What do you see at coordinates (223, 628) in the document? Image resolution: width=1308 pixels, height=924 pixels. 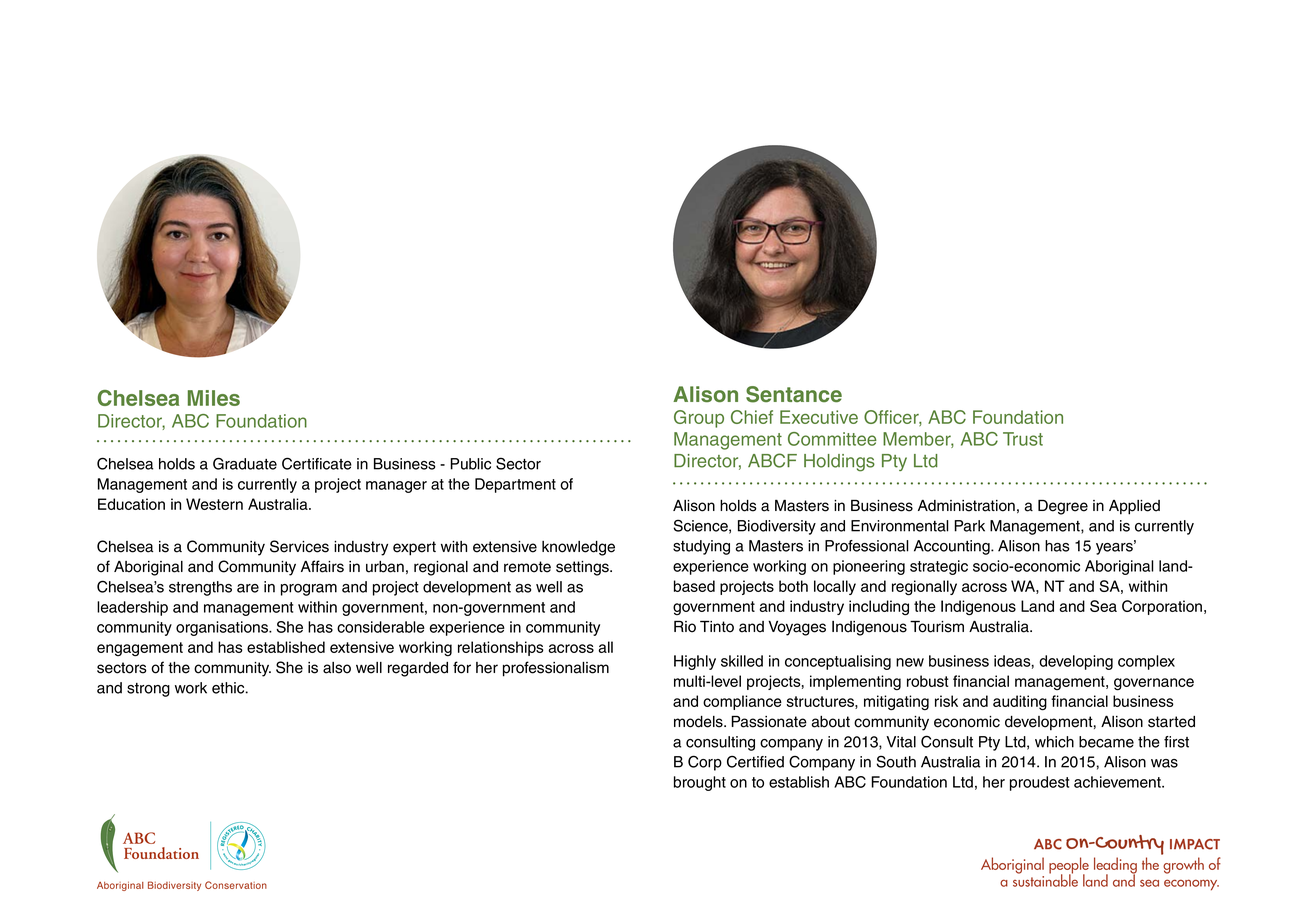 I see `organisations` at bounding box center [223, 628].
